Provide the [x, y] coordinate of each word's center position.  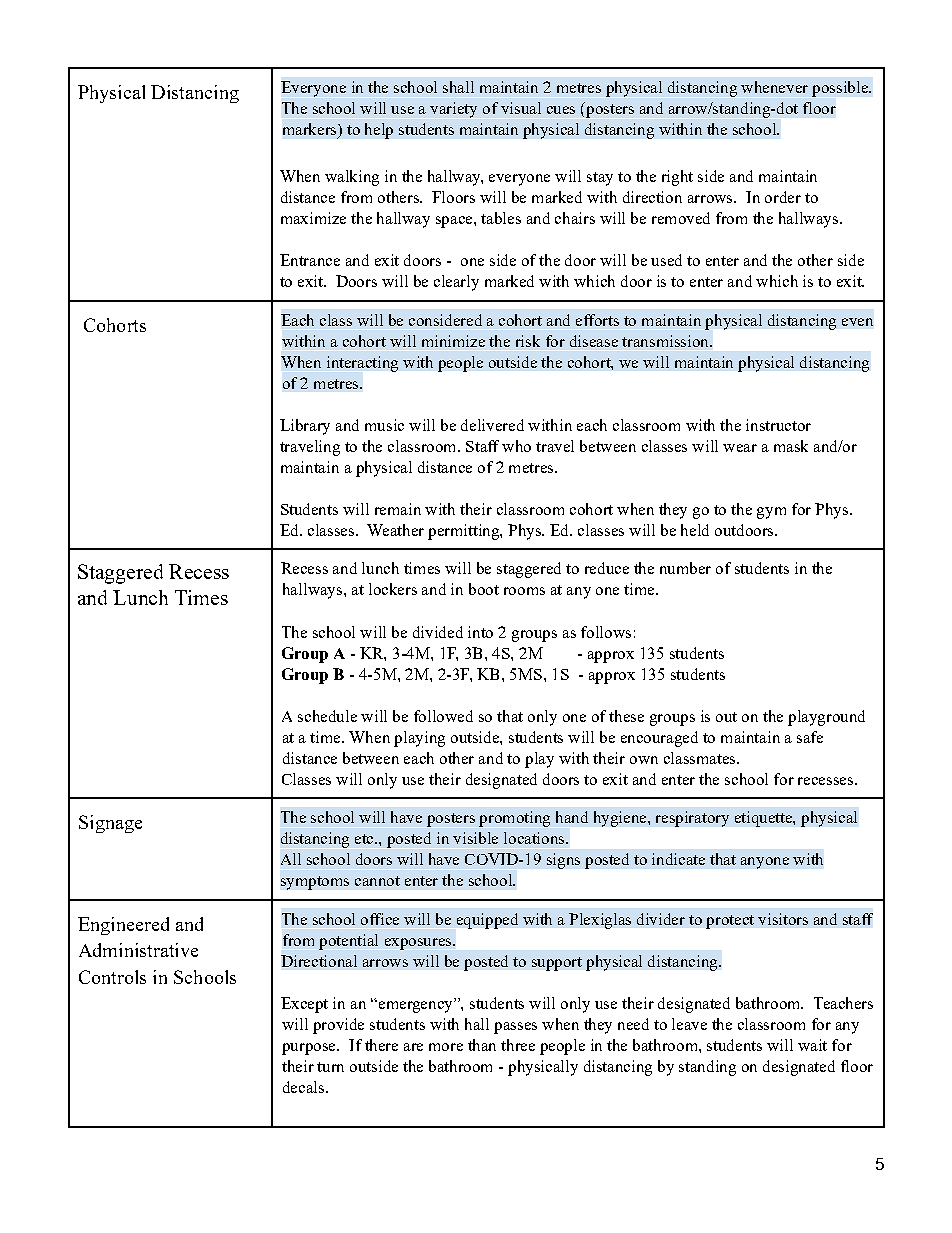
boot [484, 589]
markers [311, 130]
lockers [393, 589]
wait [812, 1045]
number [685, 568]
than [482, 1045]
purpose [310, 1049]
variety [453, 110]
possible [841, 89]
